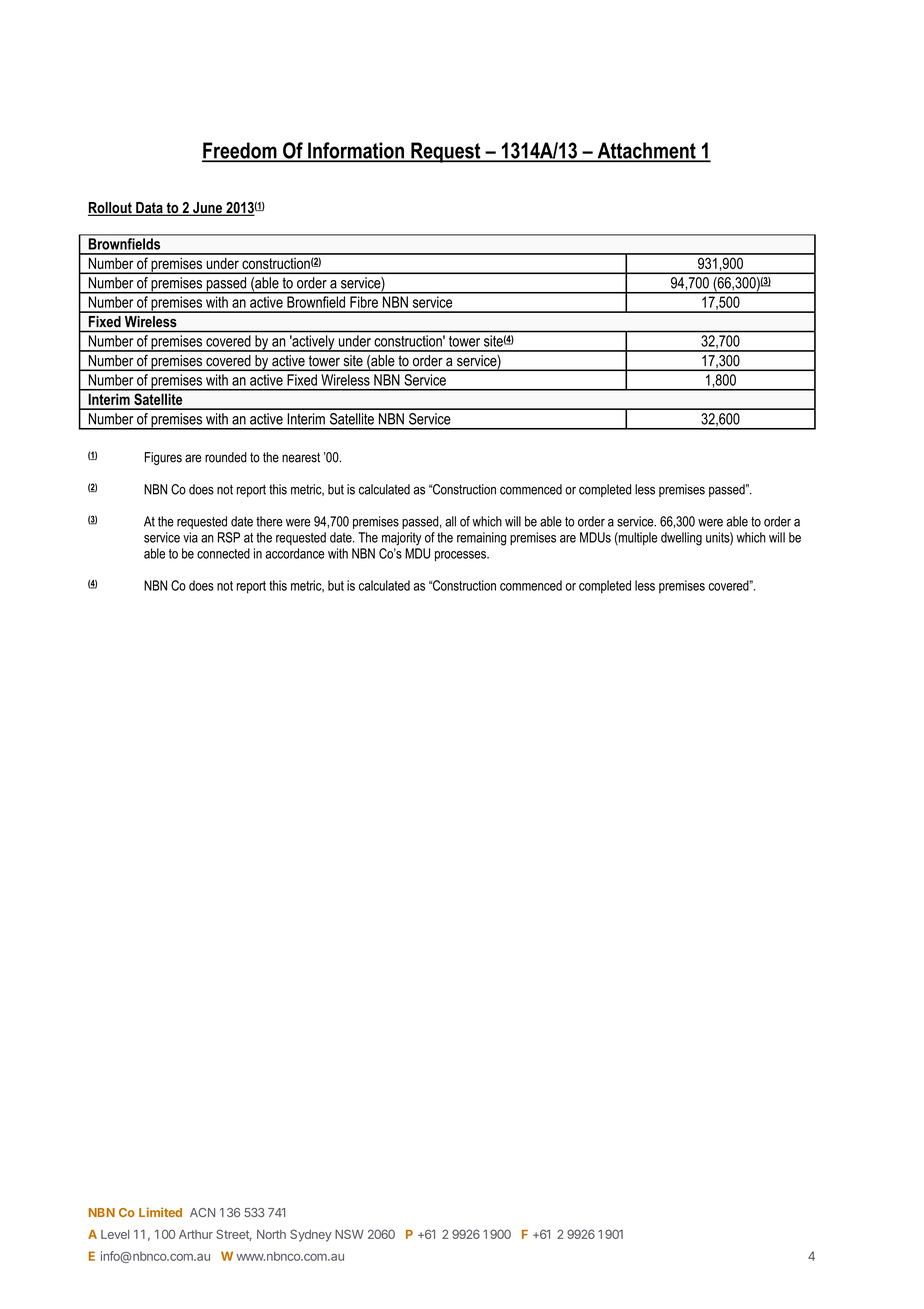  I want to click on North, so click(271, 1234).
